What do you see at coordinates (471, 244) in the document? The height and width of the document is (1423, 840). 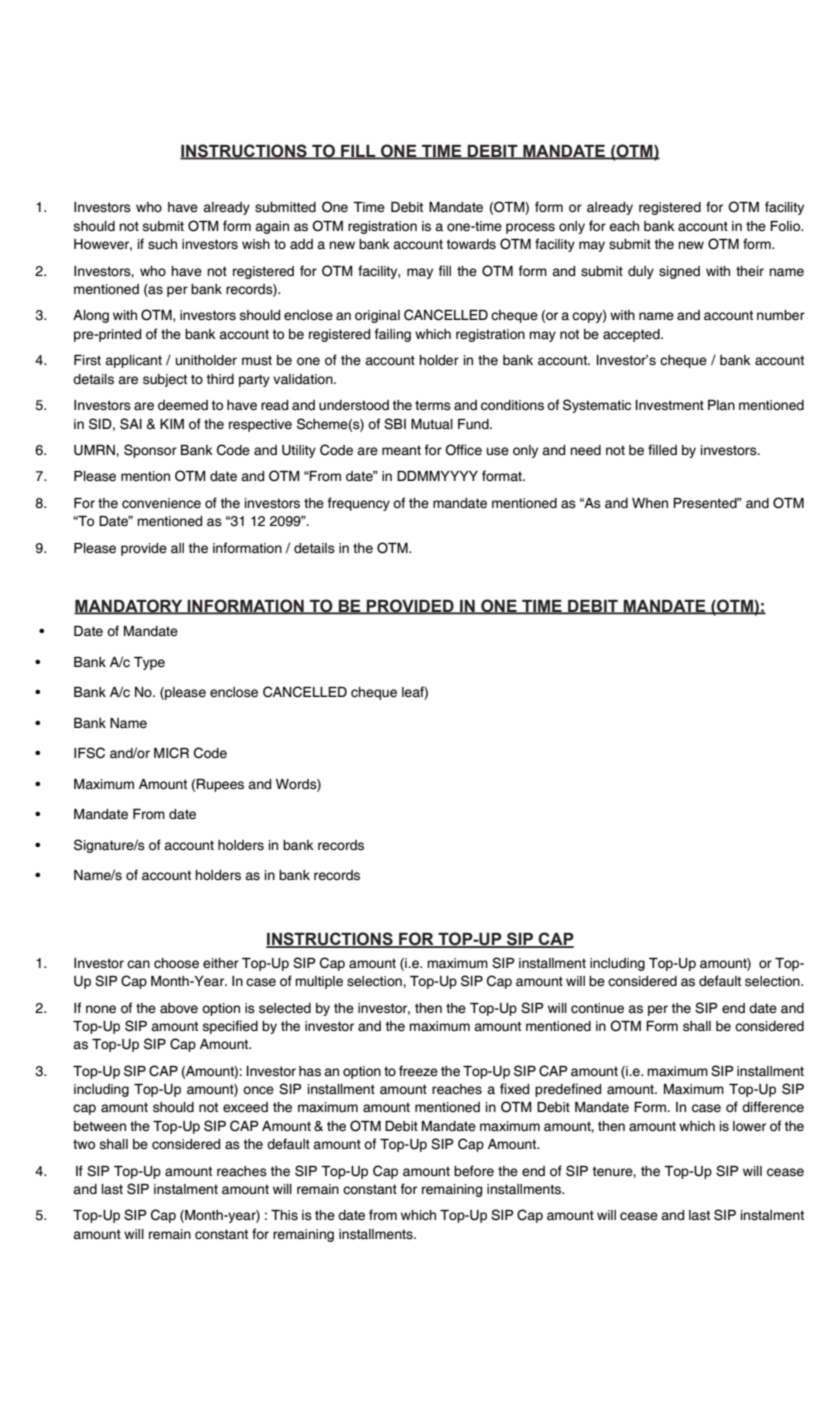 I see `towards` at bounding box center [471, 244].
